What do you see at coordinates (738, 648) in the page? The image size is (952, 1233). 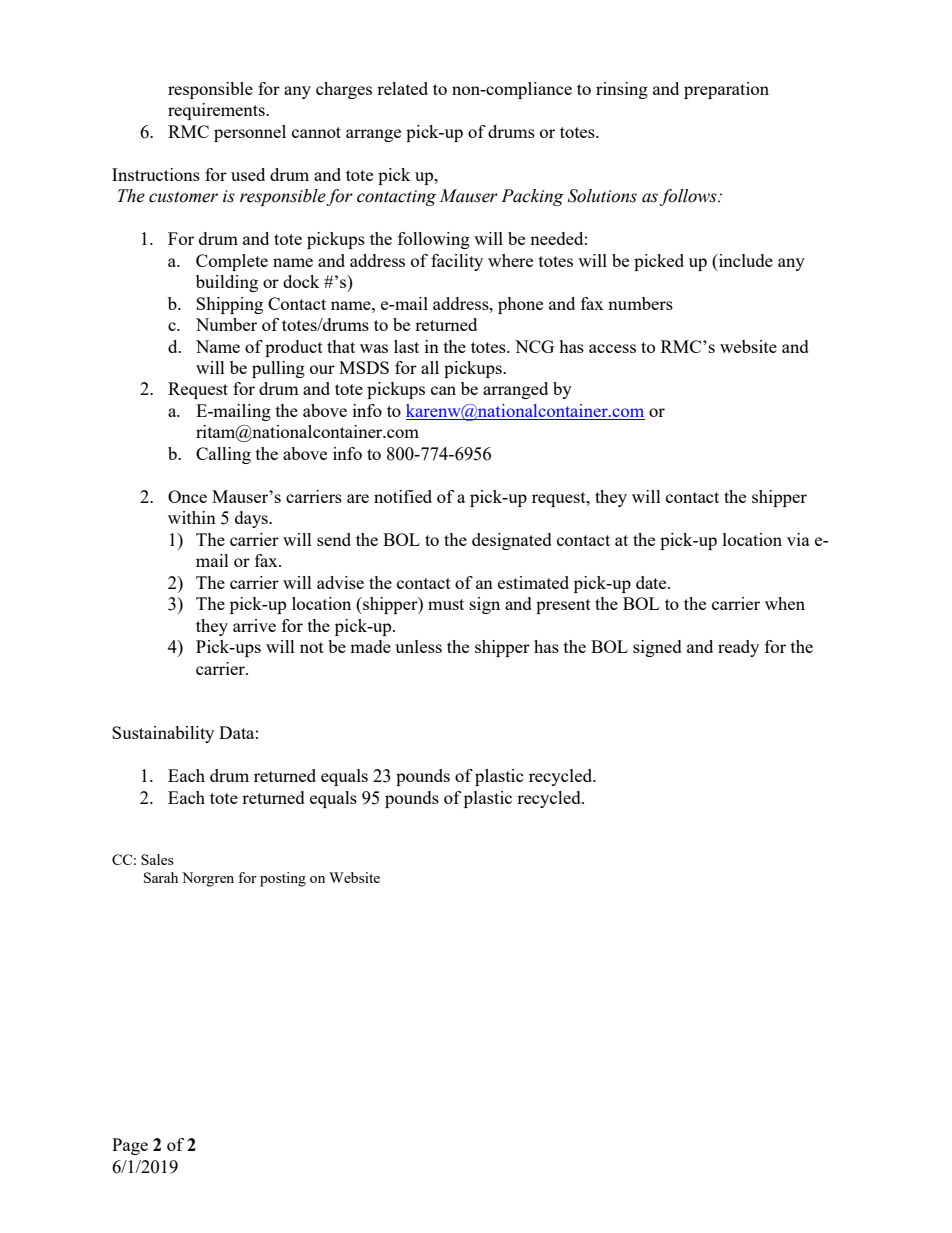 I see `ready` at bounding box center [738, 648].
